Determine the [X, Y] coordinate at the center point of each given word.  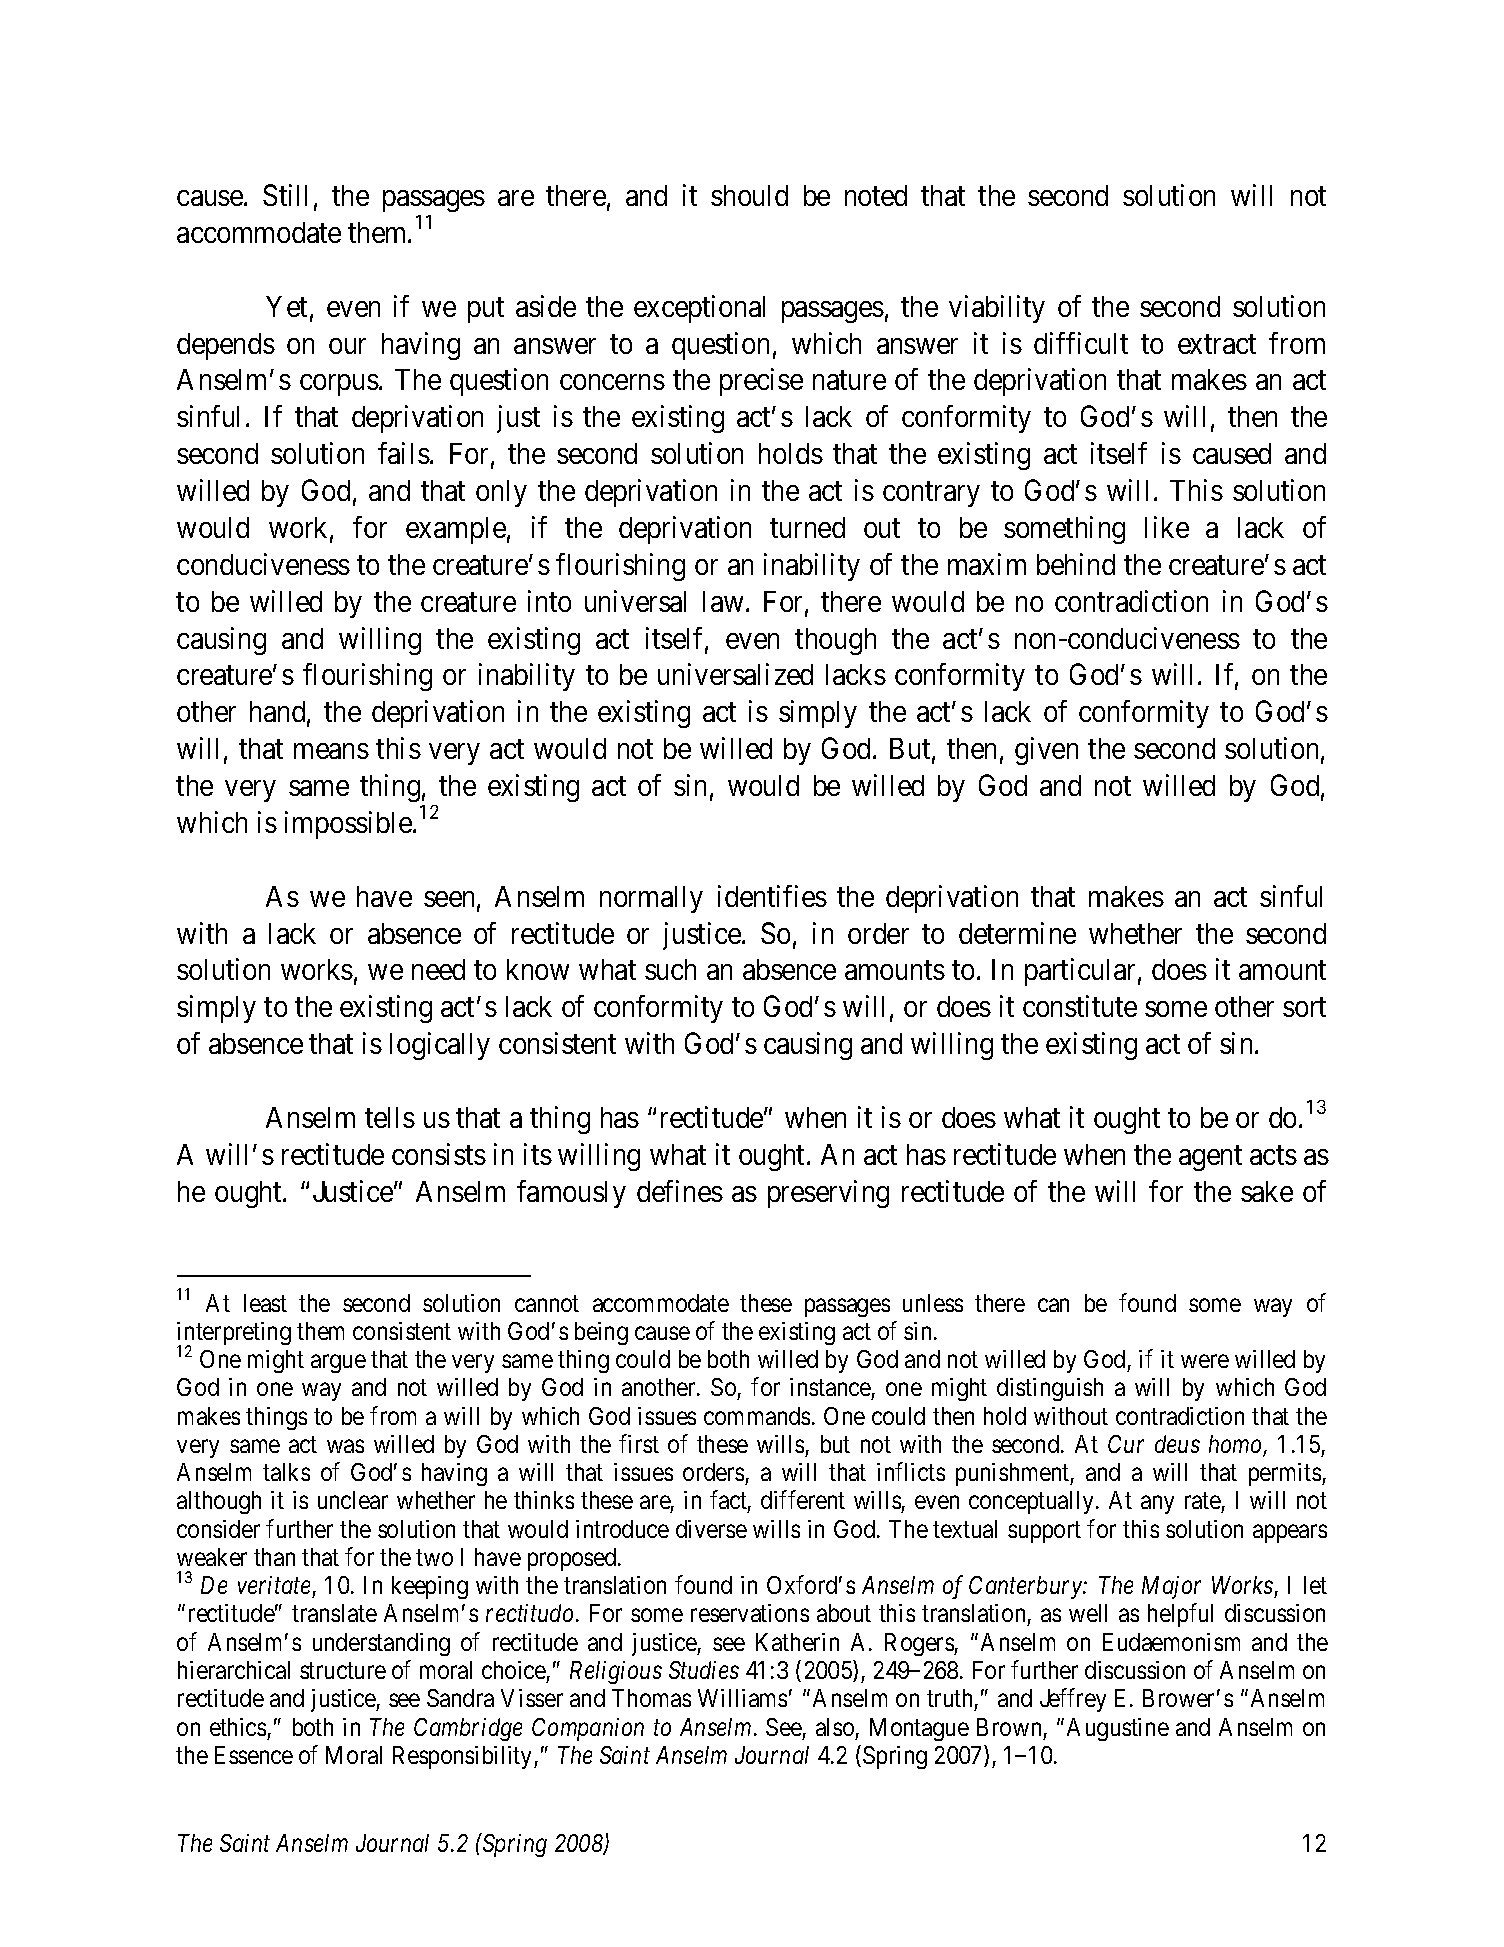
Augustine [1118, 1729]
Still [285, 195]
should [749, 195]
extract [1217, 344]
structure [343, 1671]
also [835, 1727]
